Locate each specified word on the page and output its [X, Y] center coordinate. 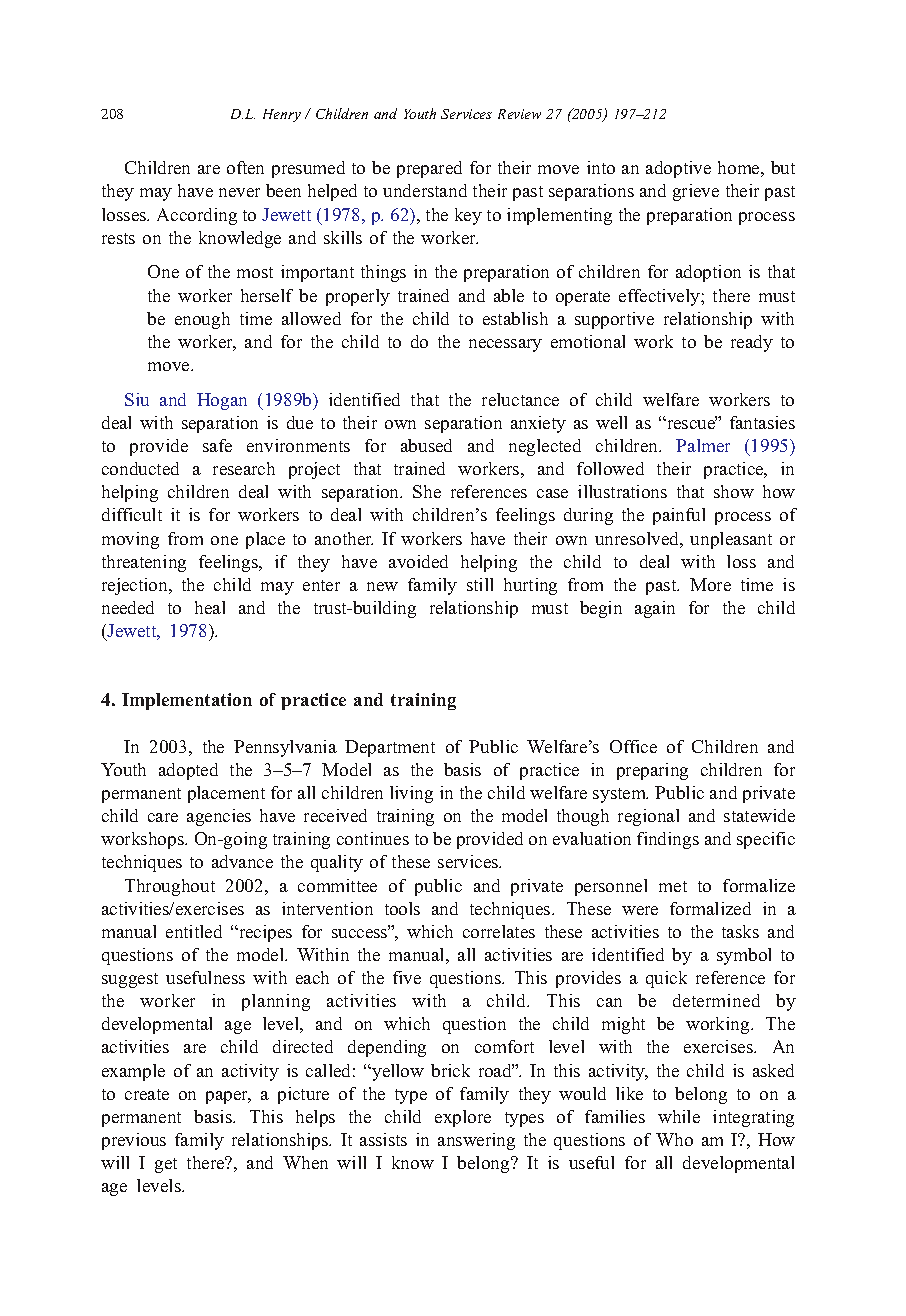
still [480, 584]
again [655, 609]
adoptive [678, 169]
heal [210, 607]
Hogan [222, 401]
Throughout [170, 887]
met [673, 886]
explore [463, 1118]
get [166, 1165]
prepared [429, 169]
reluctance [520, 399]
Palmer [703, 445]
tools [402, 908]
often [245, 167]
